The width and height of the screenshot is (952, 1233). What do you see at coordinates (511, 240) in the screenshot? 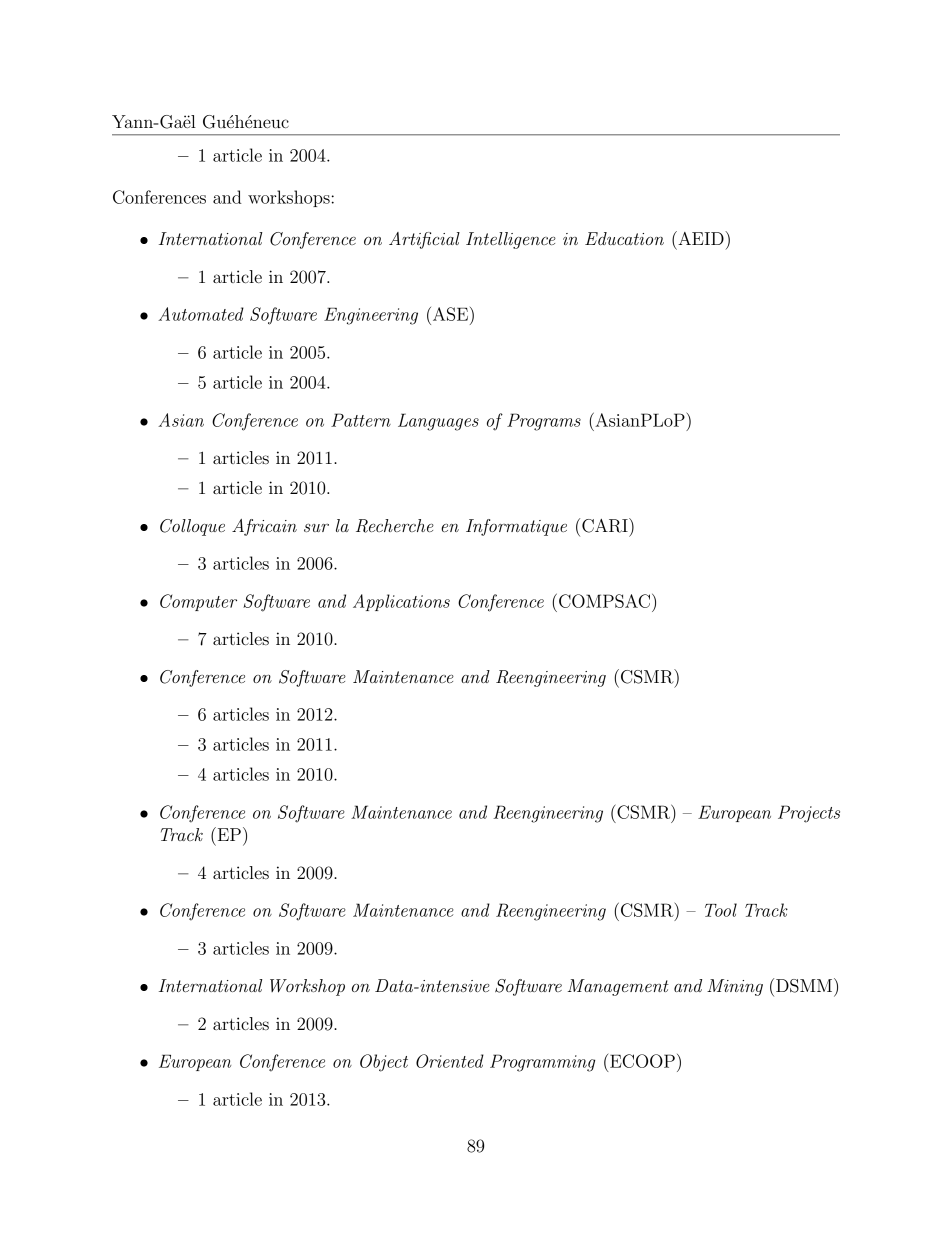
I see `Intelligence` at bounding box center [511, 240].
